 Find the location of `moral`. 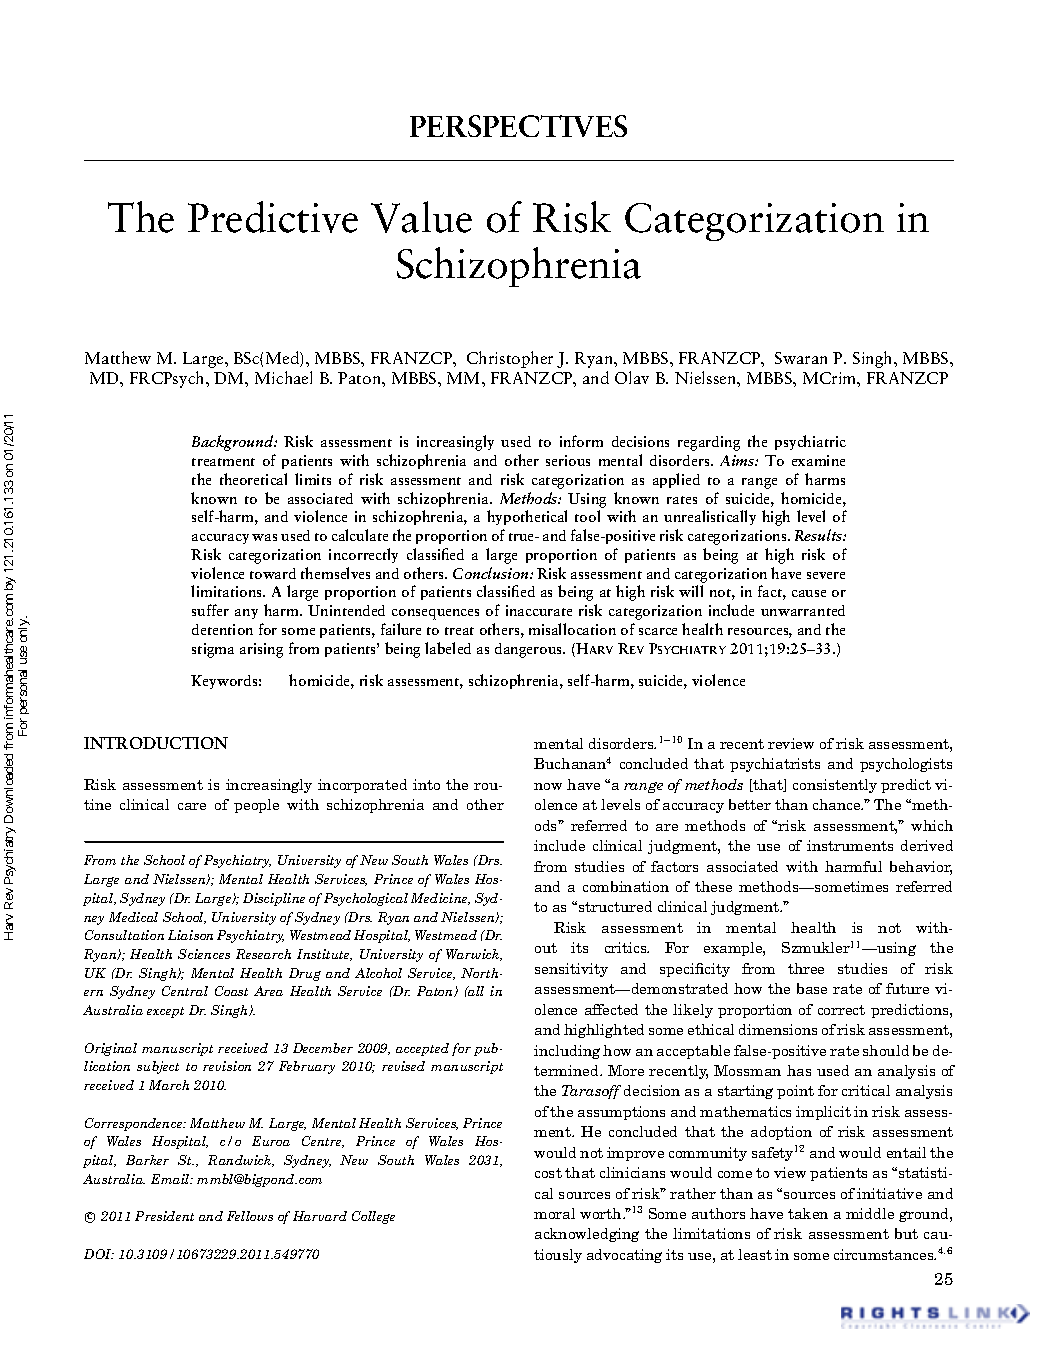

moral is located at coordinates (554, 1213).
